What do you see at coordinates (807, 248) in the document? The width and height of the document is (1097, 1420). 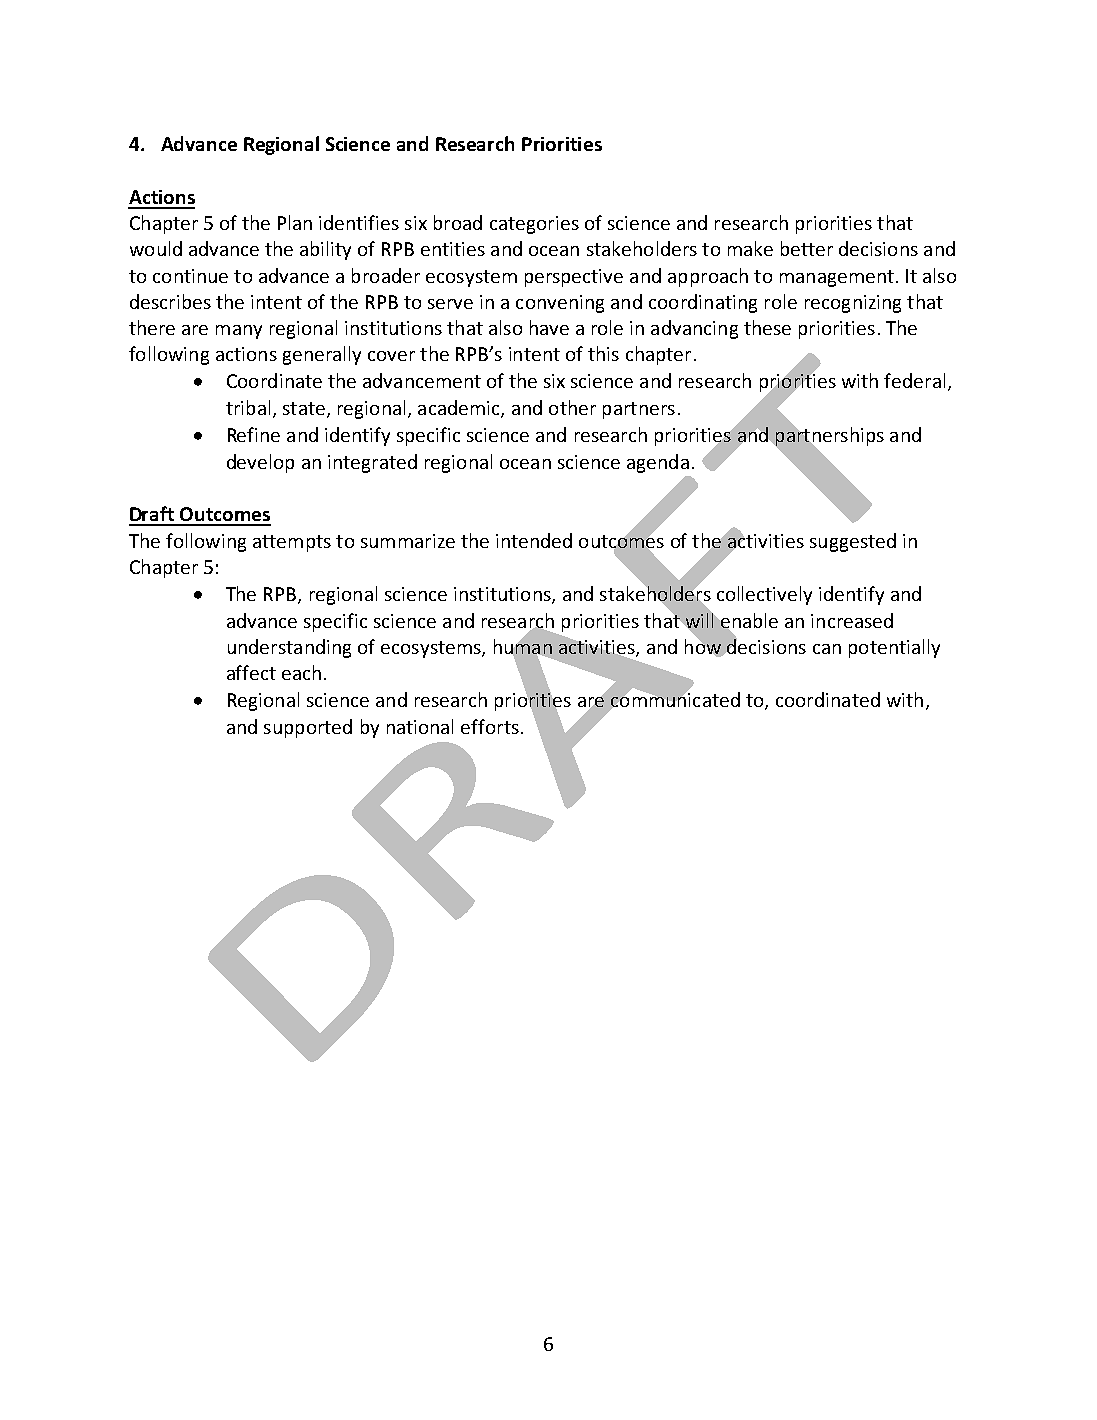 I see `better` at bounding box center [807, 248].
